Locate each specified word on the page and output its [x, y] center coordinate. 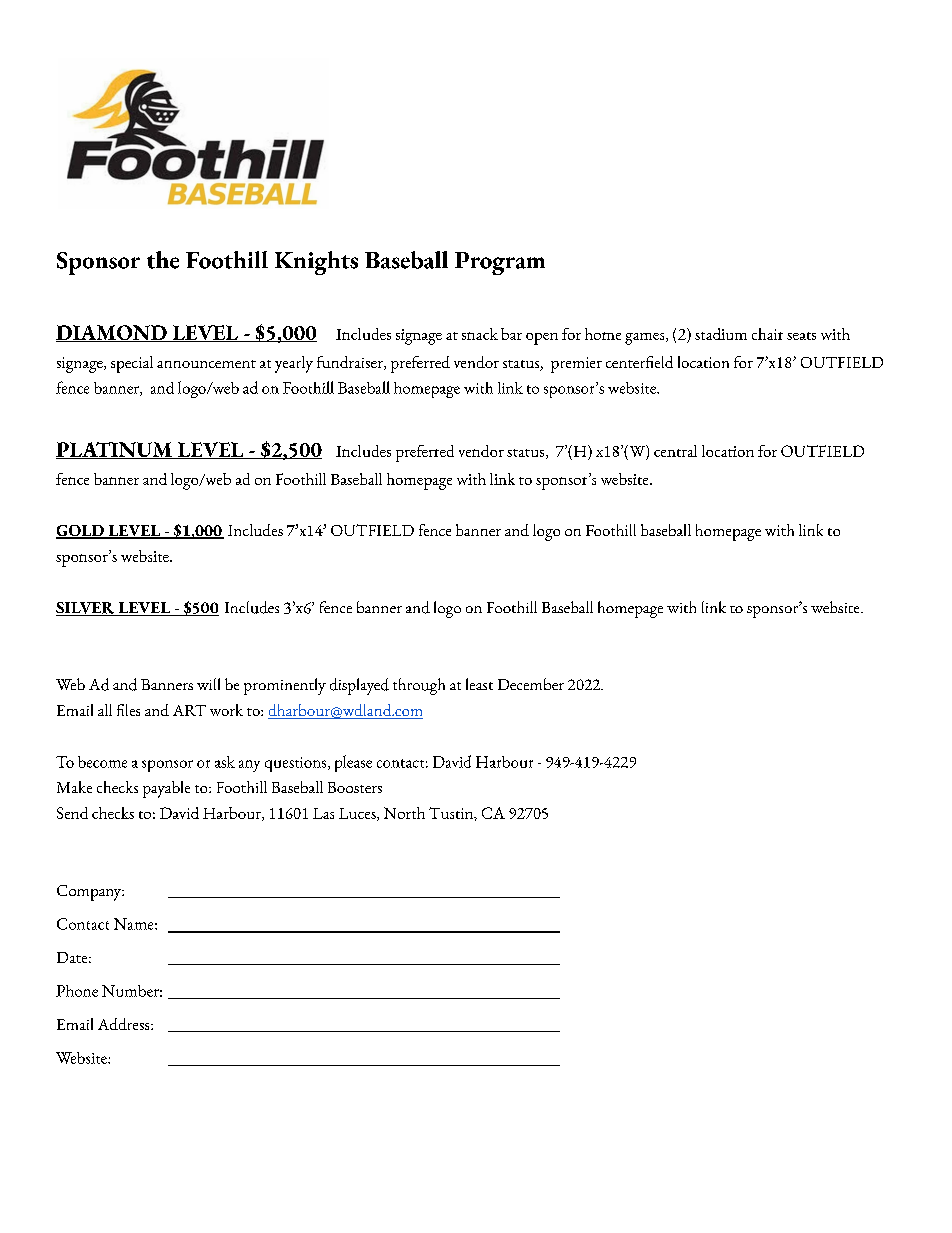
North [404, 813]
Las [323, 813]
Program [500, 263]
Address [125, 1024]
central [675, 451]
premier [576, 365]
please [353, 763]
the [163, 260]
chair [767, 334]
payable [166, 789]
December [531, 684]
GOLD [81, 532]
